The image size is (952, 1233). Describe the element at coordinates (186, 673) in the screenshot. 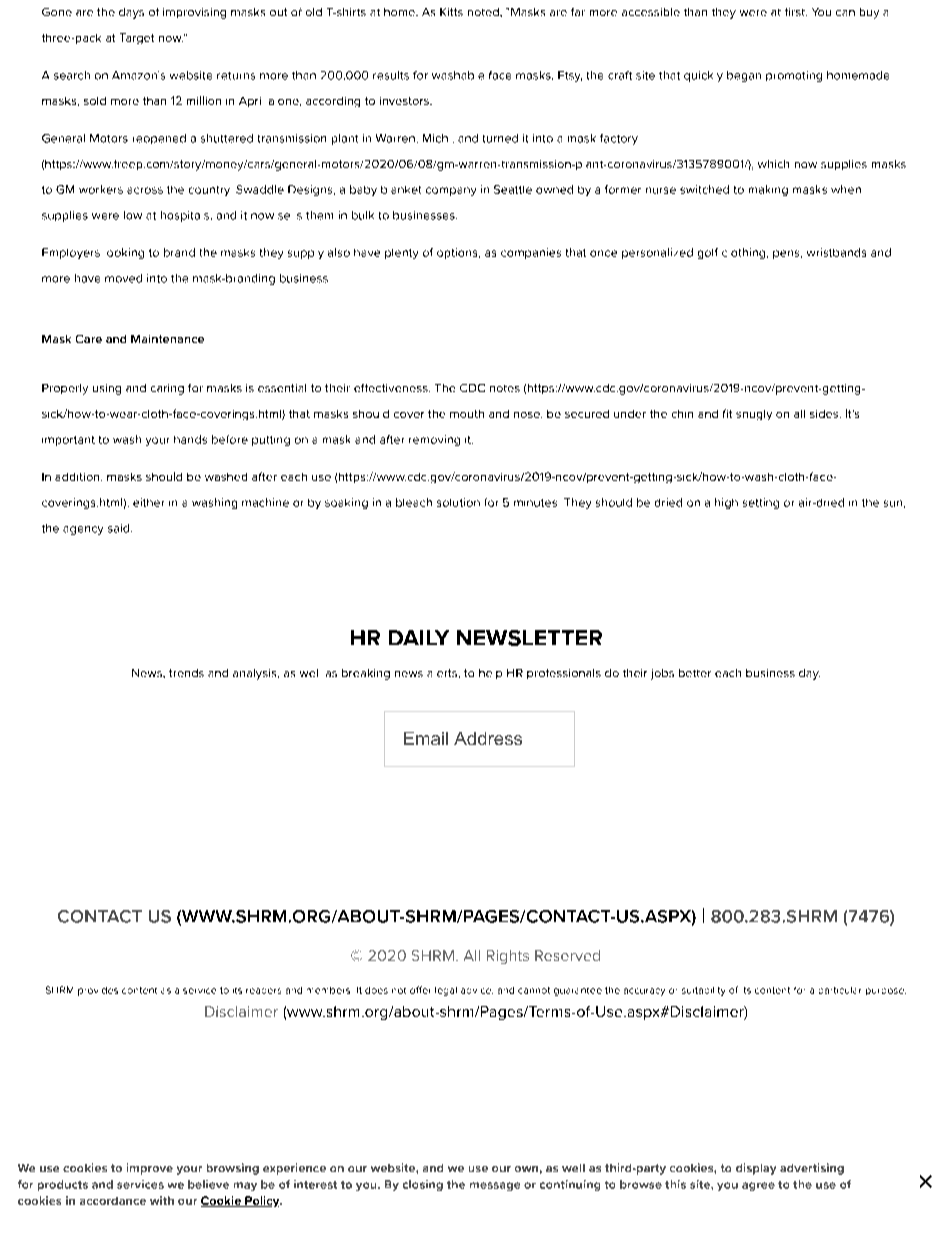

I see `trends` at that location.
